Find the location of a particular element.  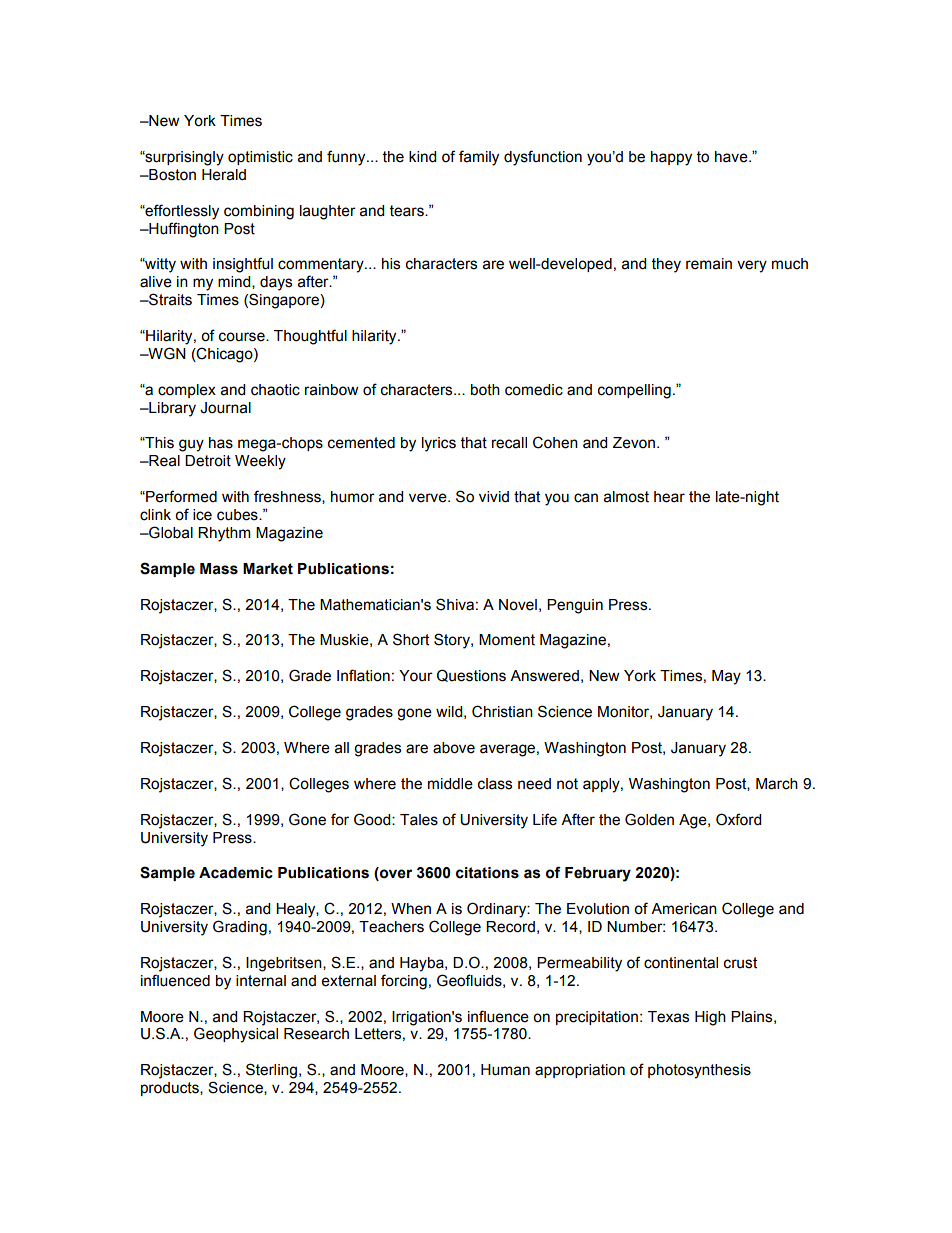

Herald is located at coordinates (224, 175).
